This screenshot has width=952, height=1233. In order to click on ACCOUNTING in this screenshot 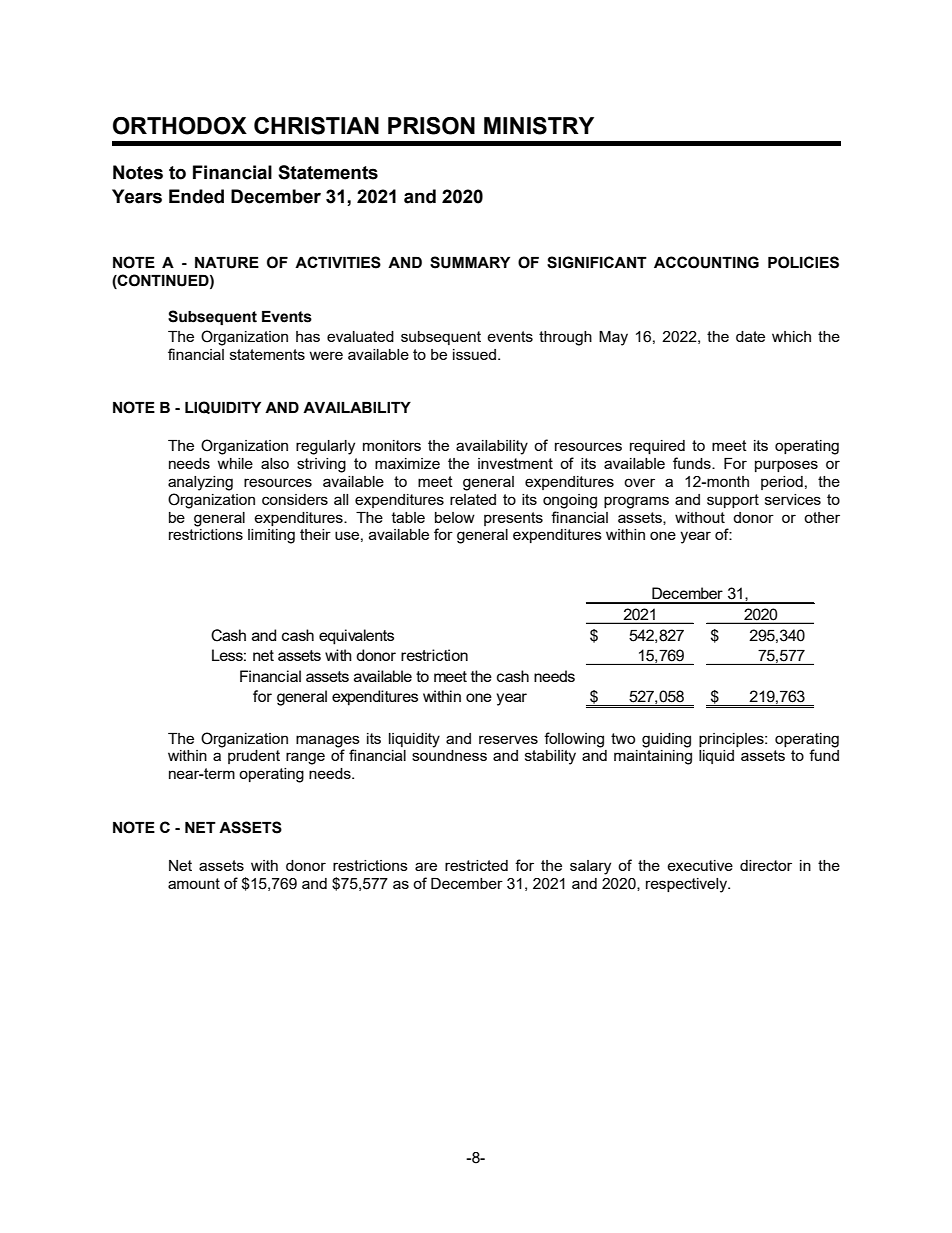, I will do `click(706, 262)`.
